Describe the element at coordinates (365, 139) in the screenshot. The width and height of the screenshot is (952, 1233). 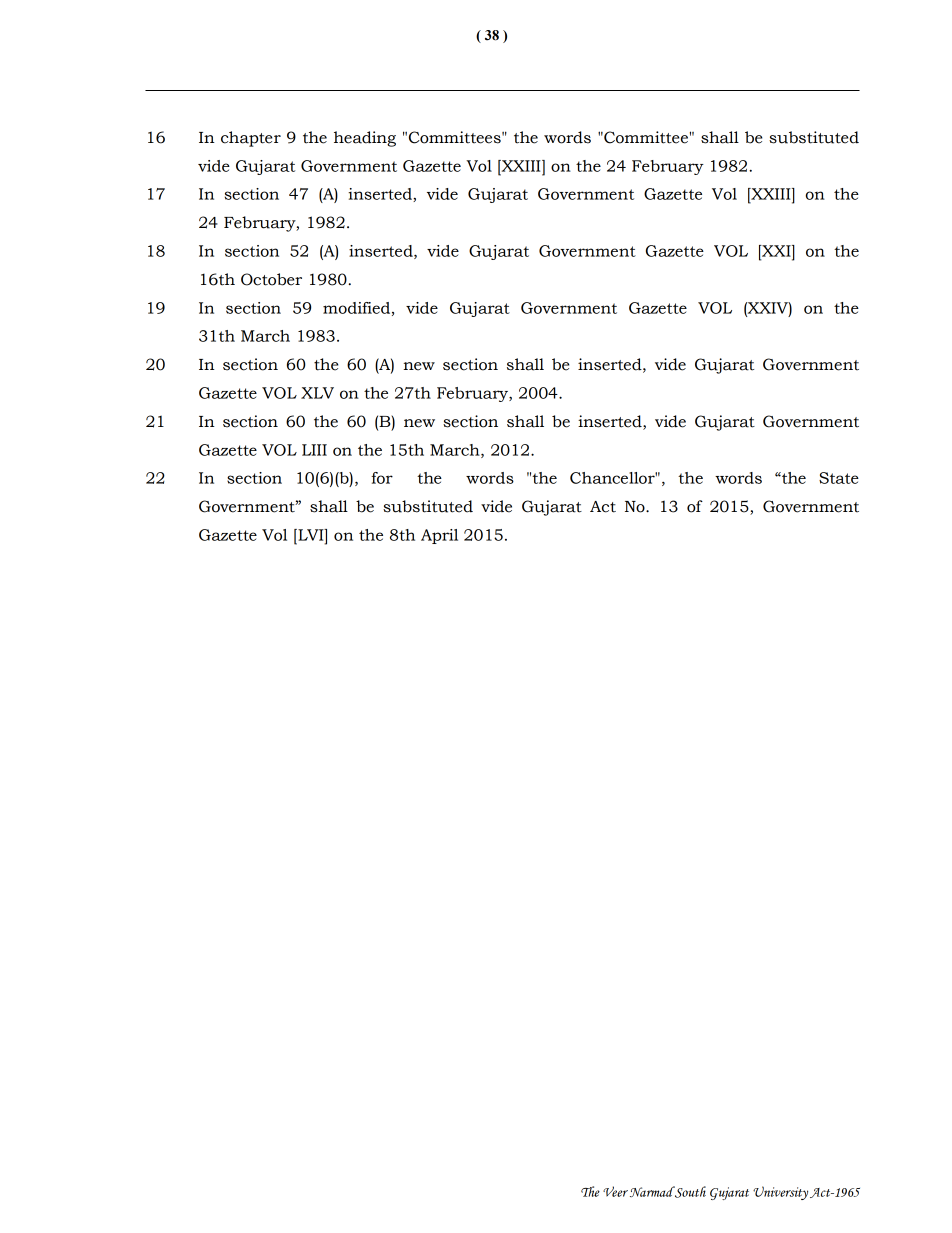
I see `heading` at that location.
